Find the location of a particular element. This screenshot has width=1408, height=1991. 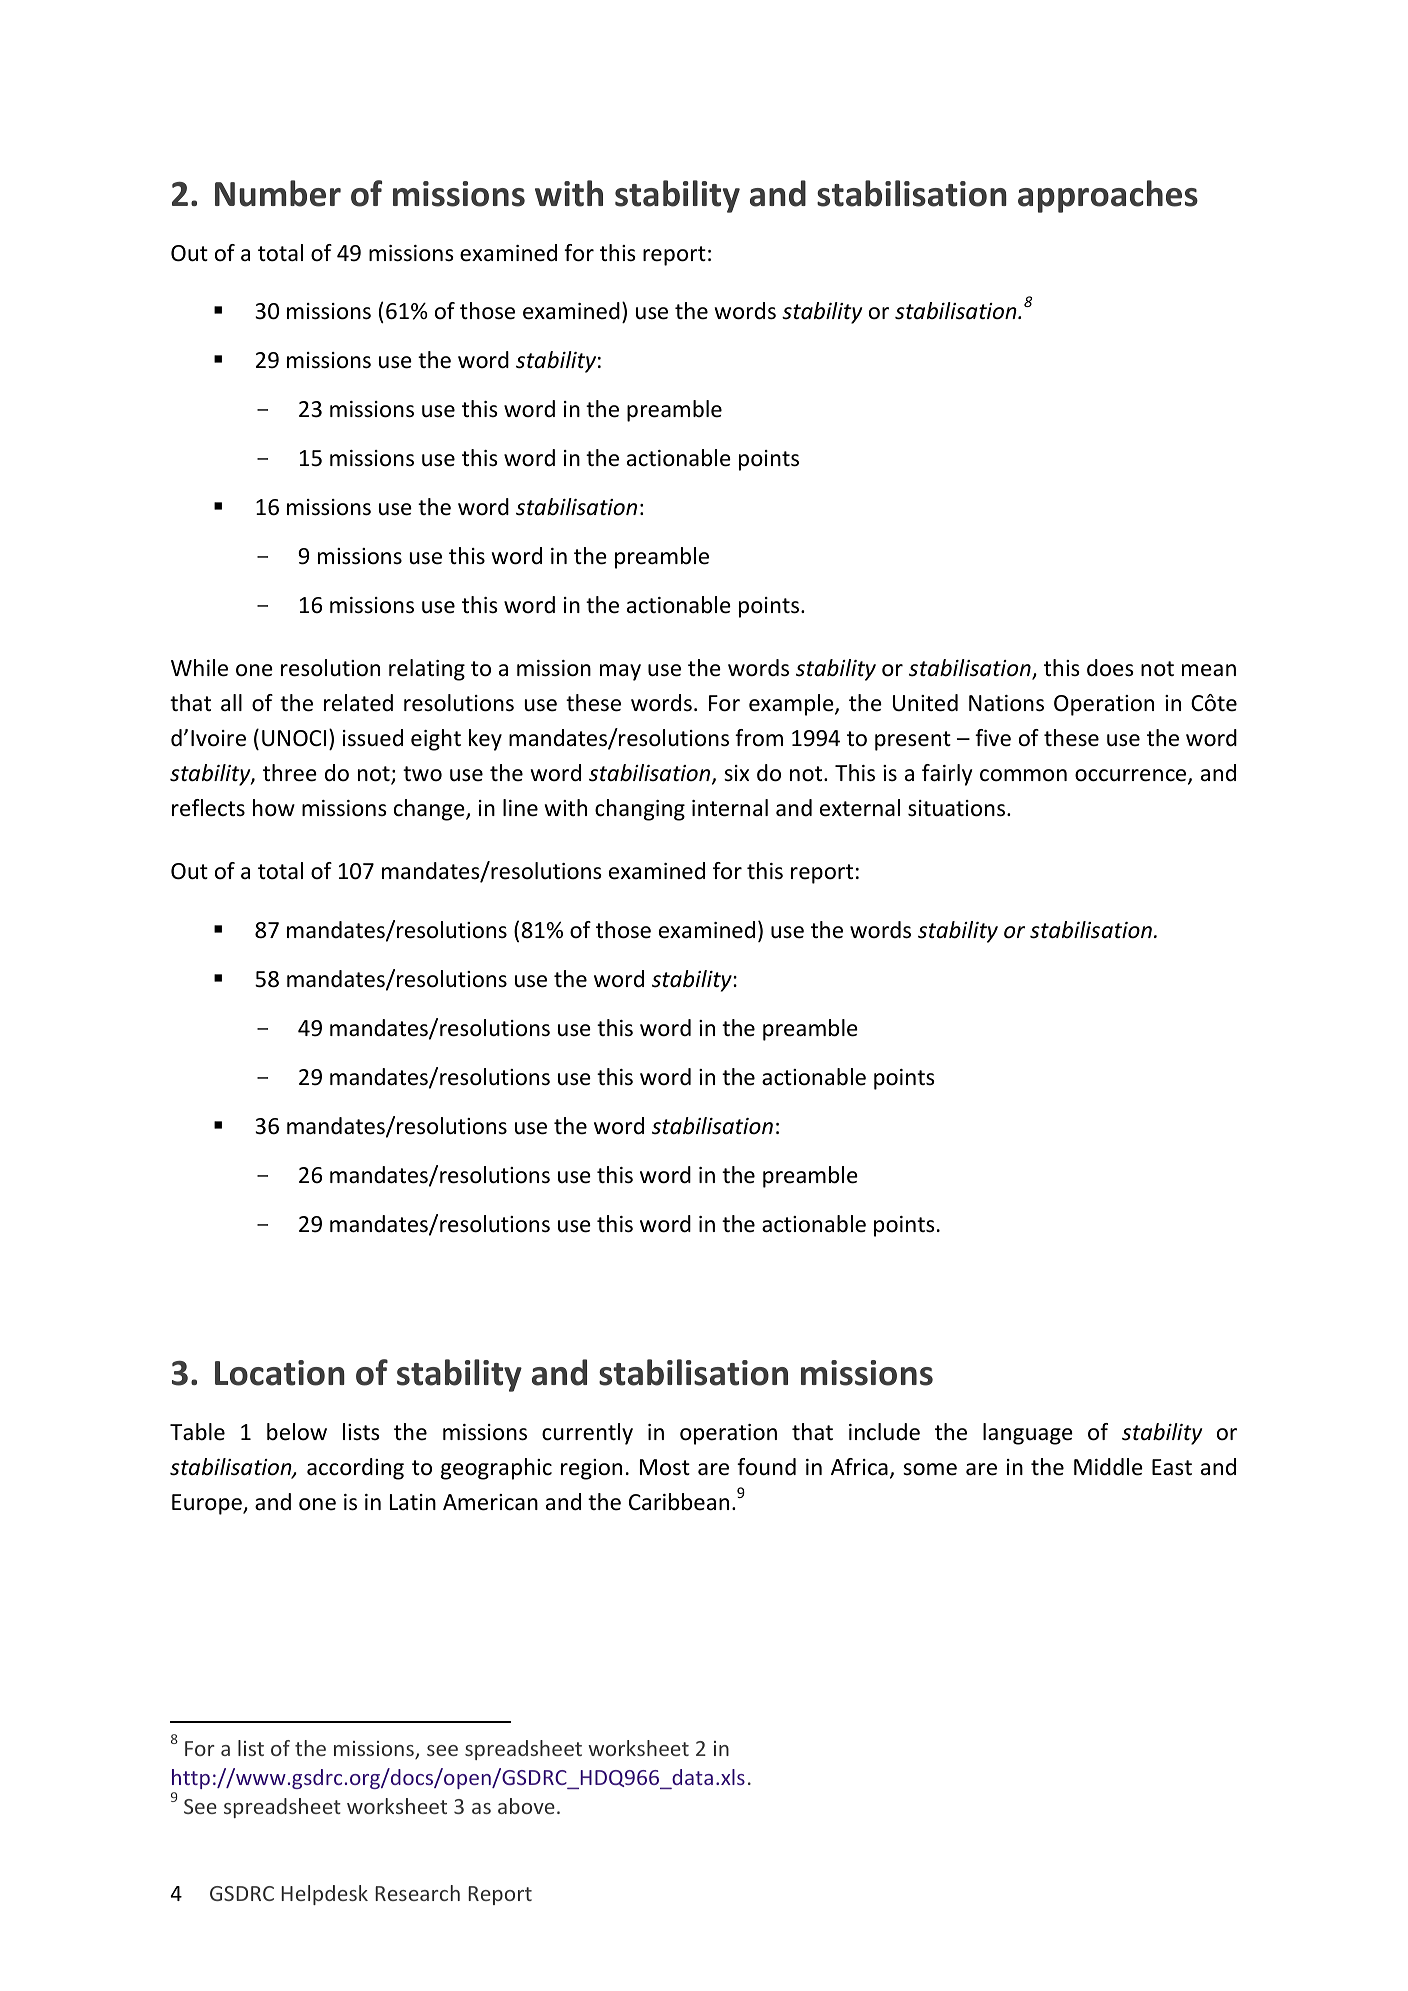

above is located at coordinates (526, 1806).
